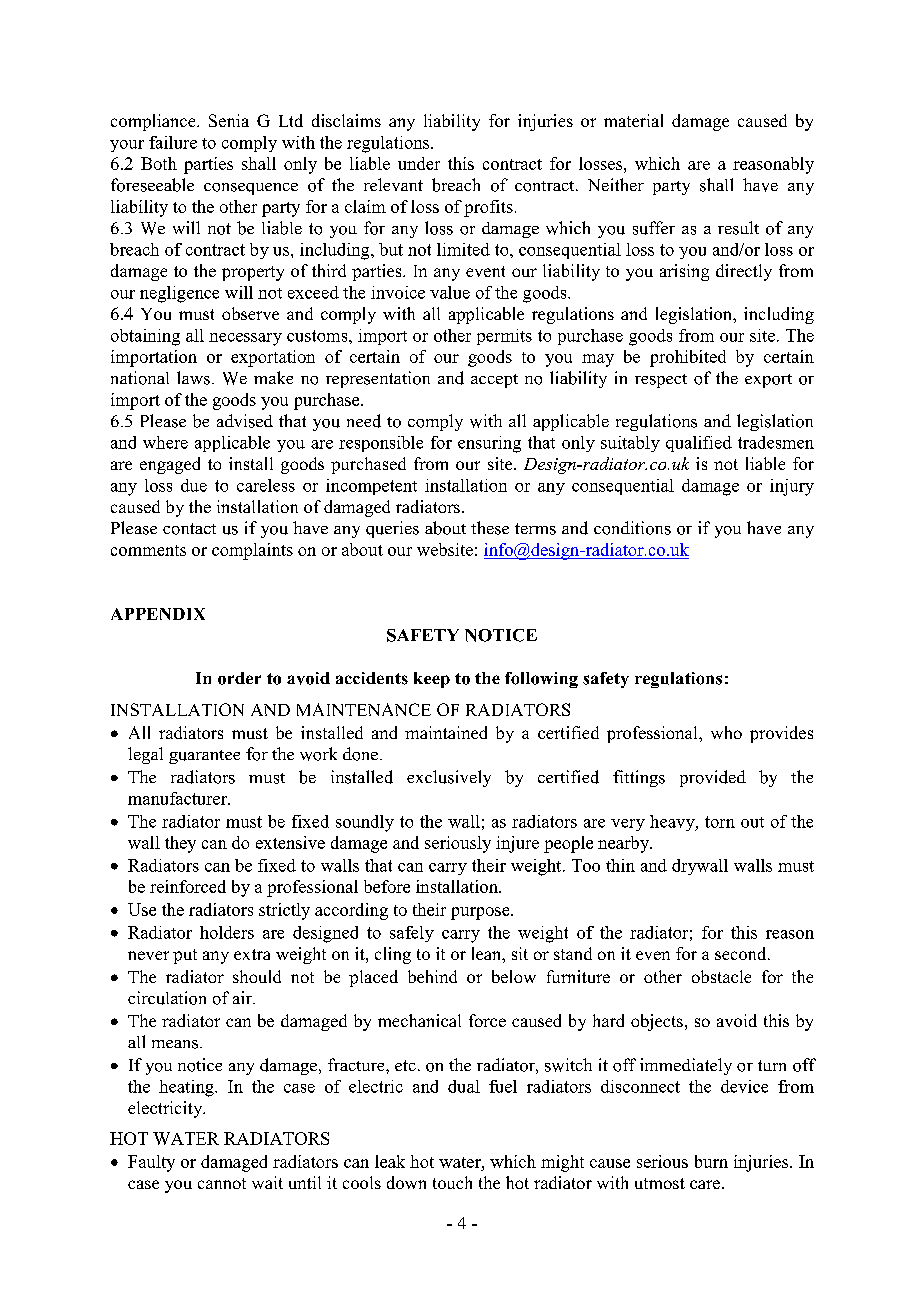 This document has width=924, height=1308. I want to click on material, so click(633, 120).
